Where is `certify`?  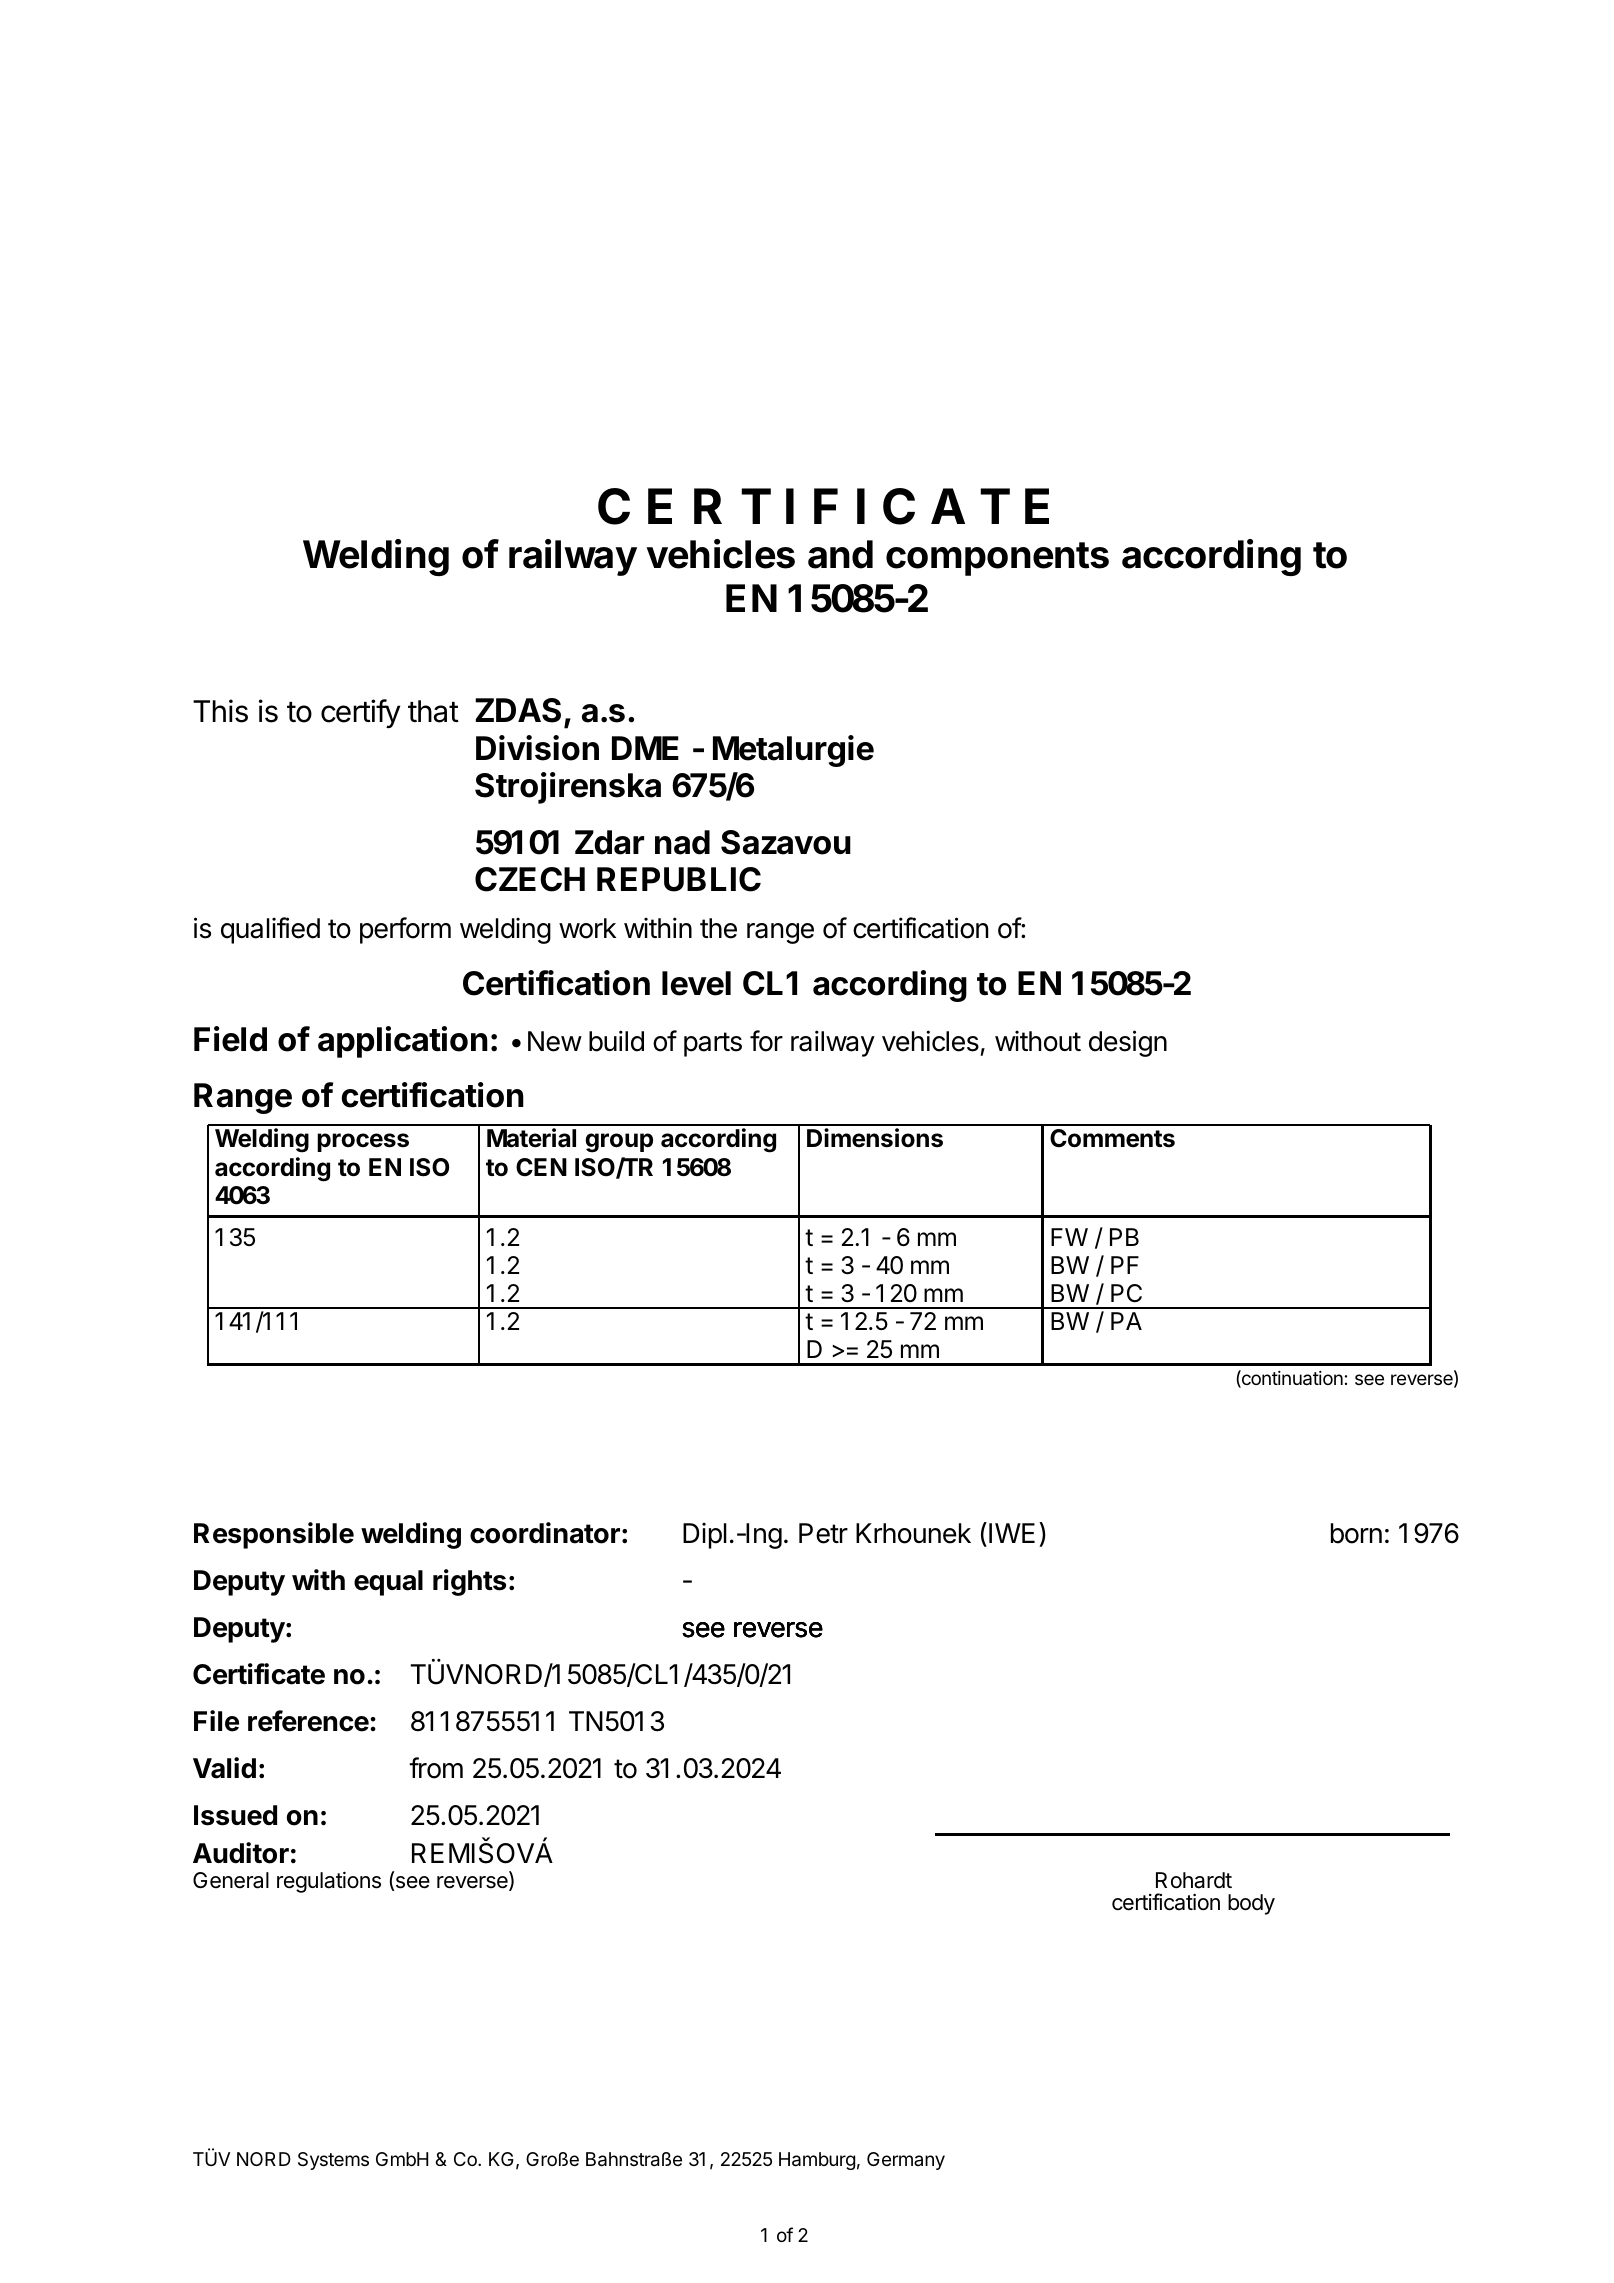
certify is located at coordinates (360, 713).
